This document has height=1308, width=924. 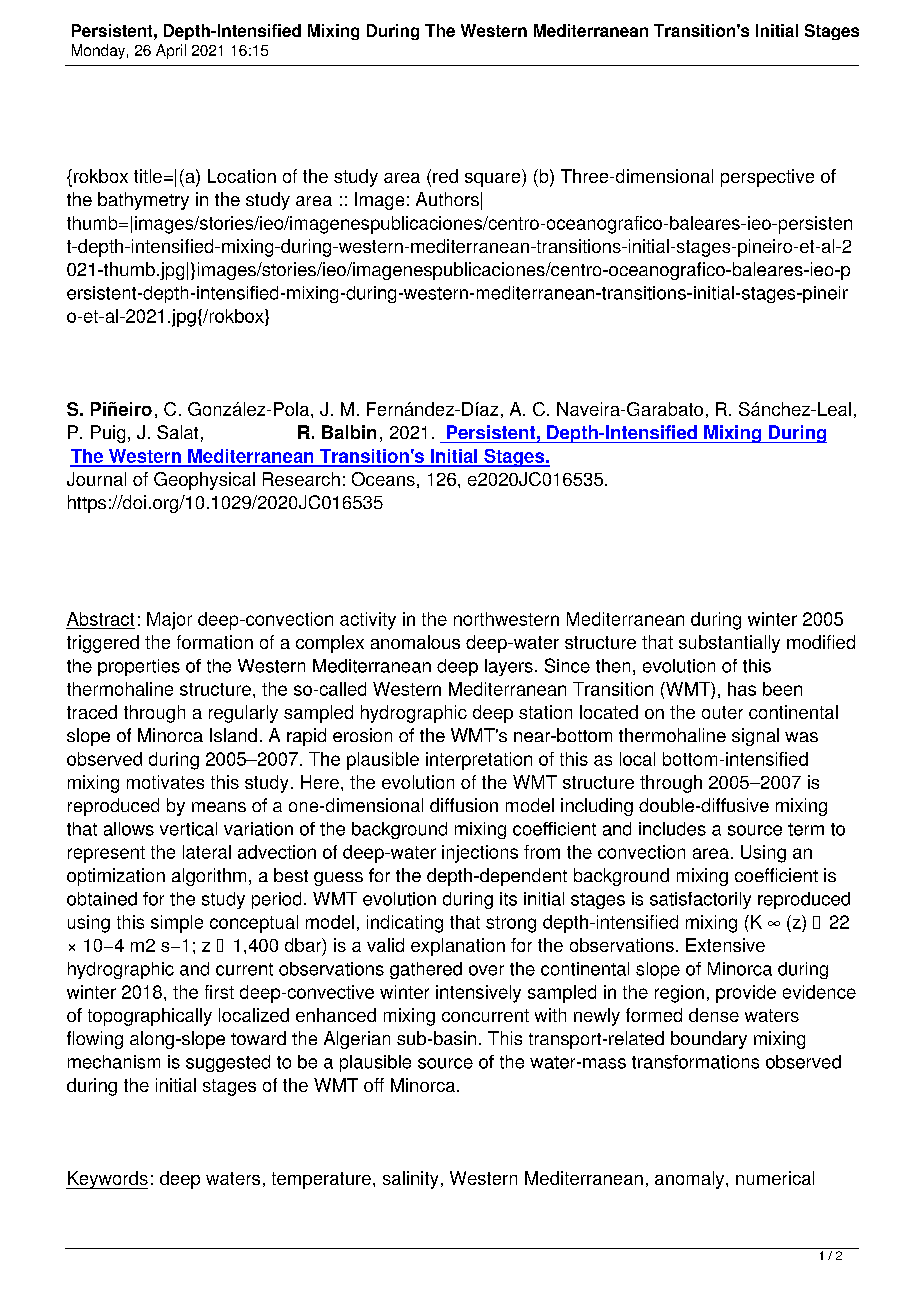 What do you see at coordinates (767, 178) in the document?
I see `perspective` at bounding box center [767, 178].
